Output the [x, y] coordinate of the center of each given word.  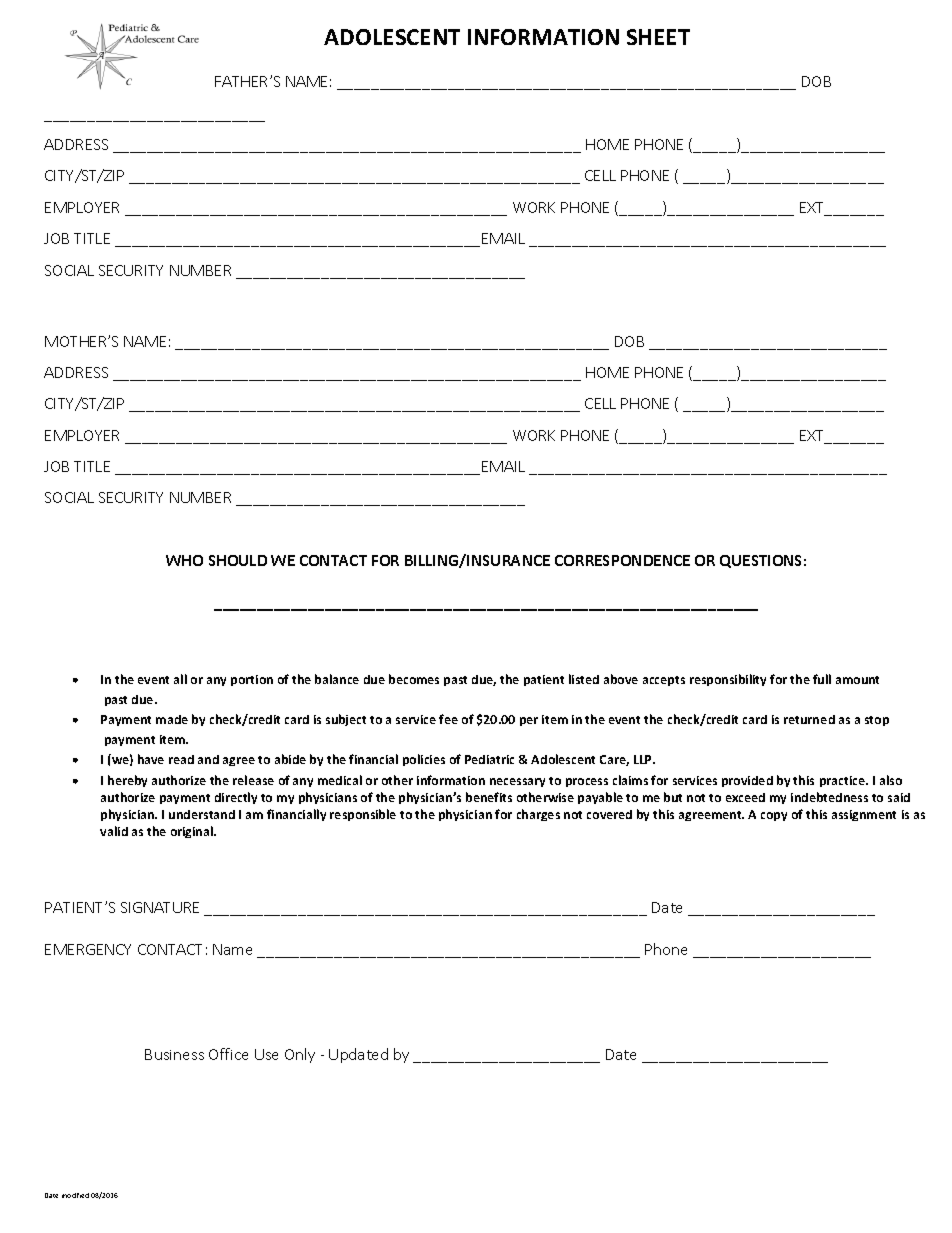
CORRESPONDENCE [622, 560]
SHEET [658, 37]
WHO [184, 560]
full [822, 679]
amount [857, 680]
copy [774, 816]
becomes [414, 679]
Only [300, 1055]
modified [75, 1195]
